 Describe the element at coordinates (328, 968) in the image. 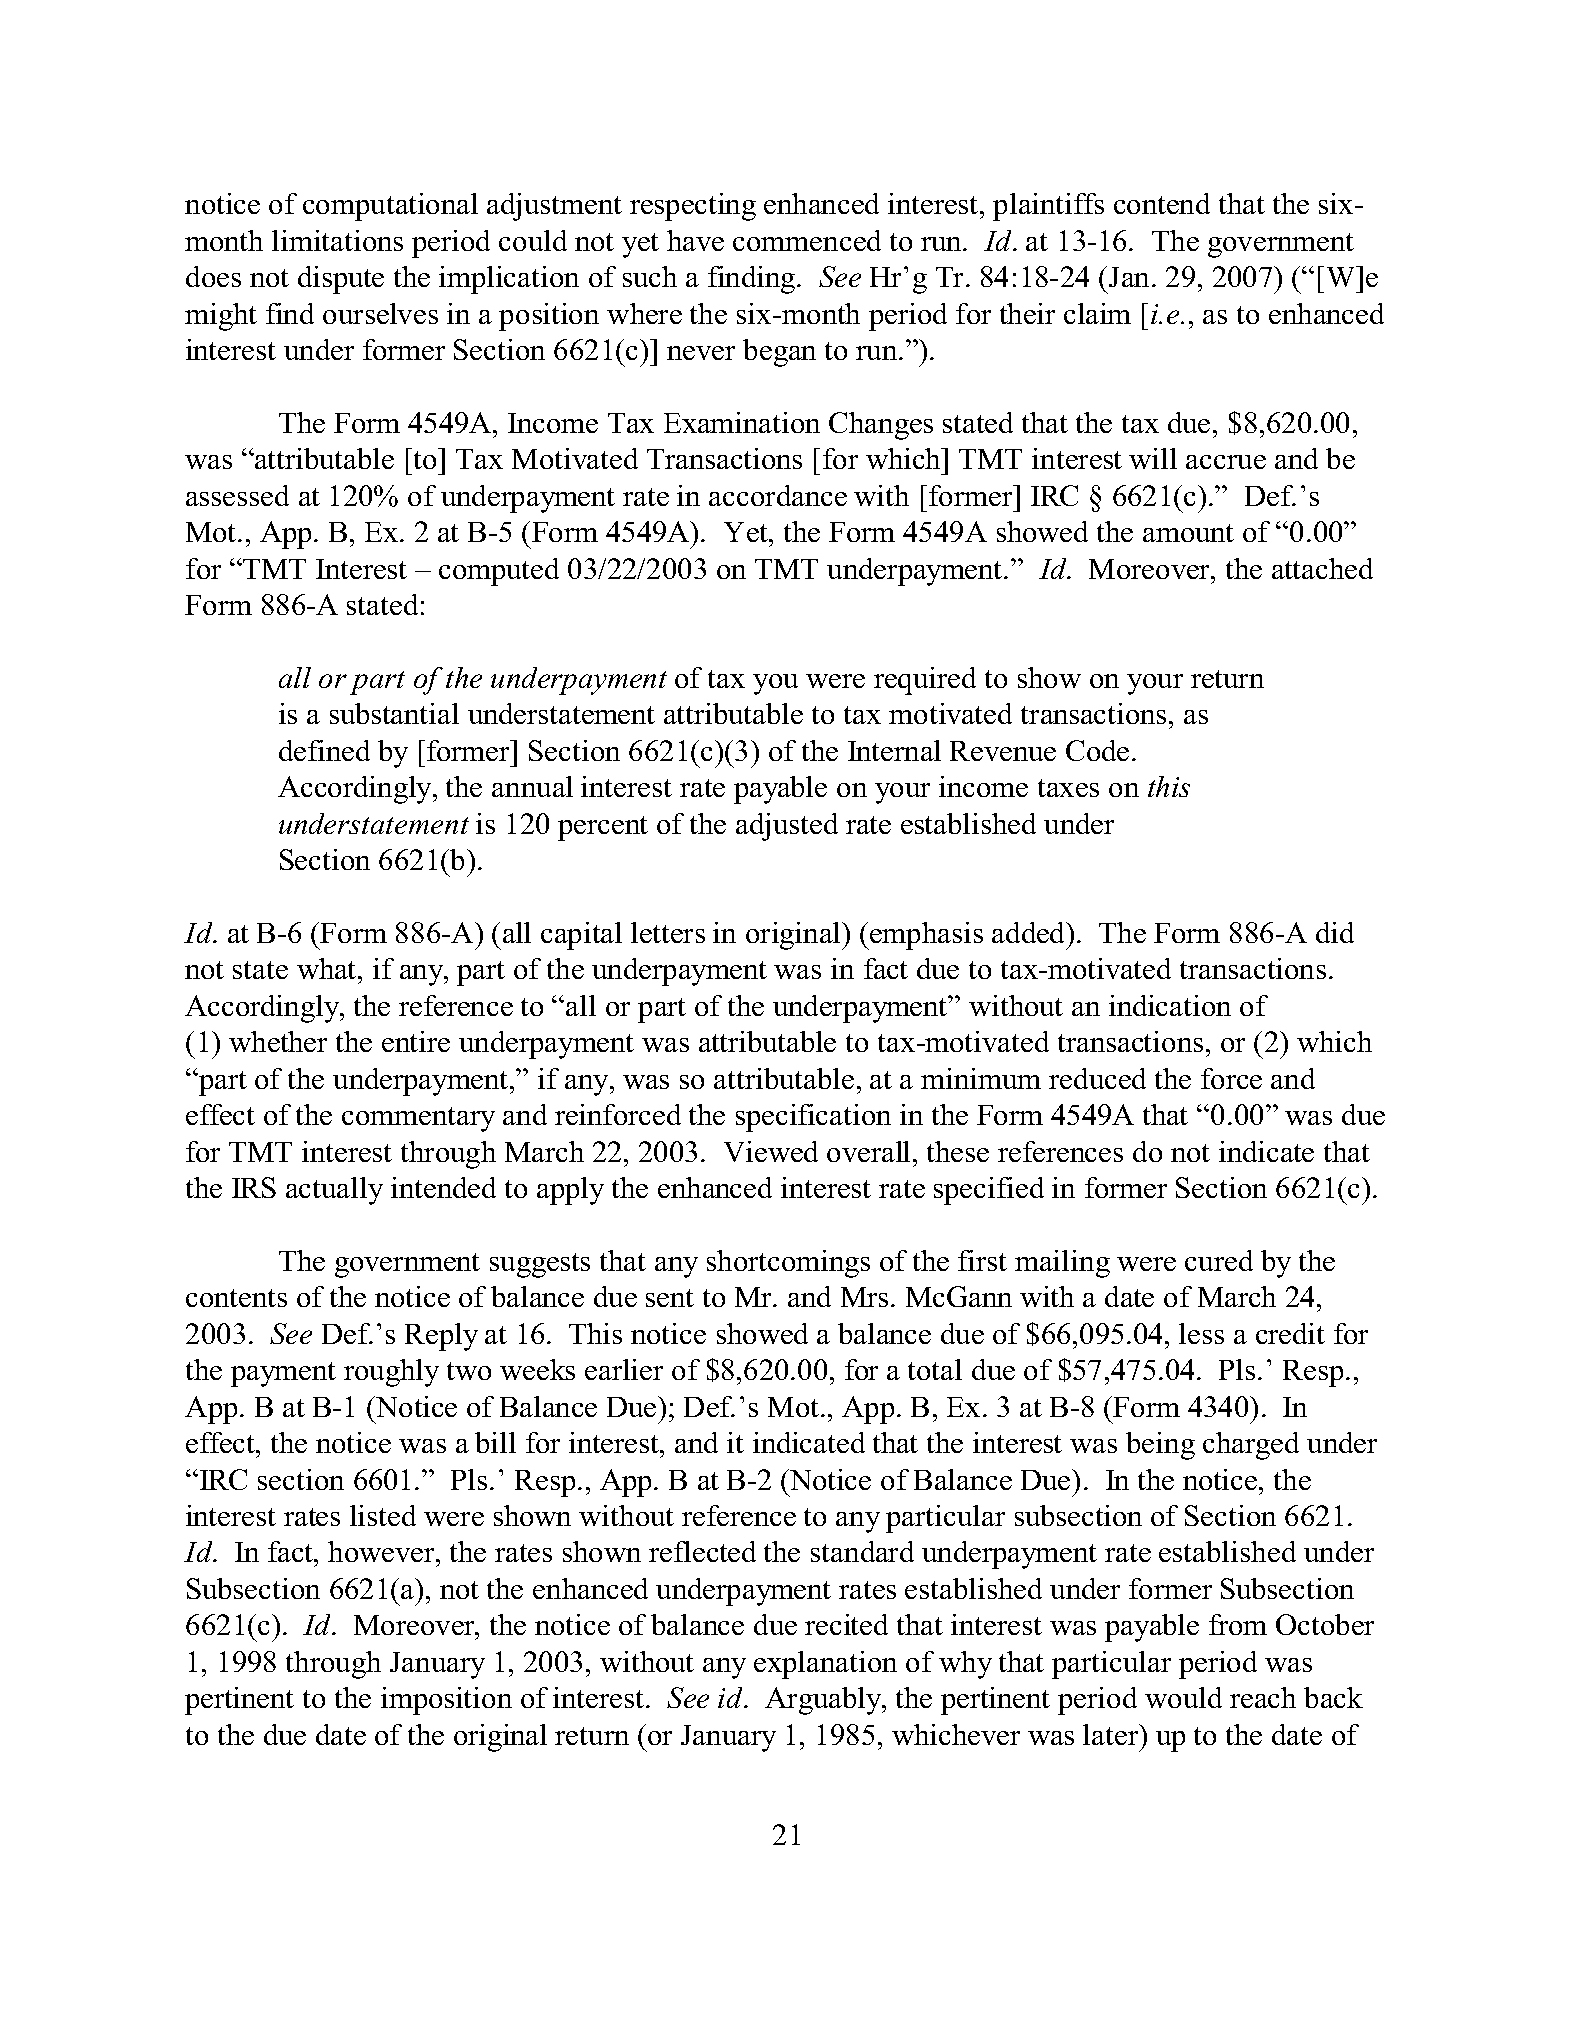

I see `what` at that location.
